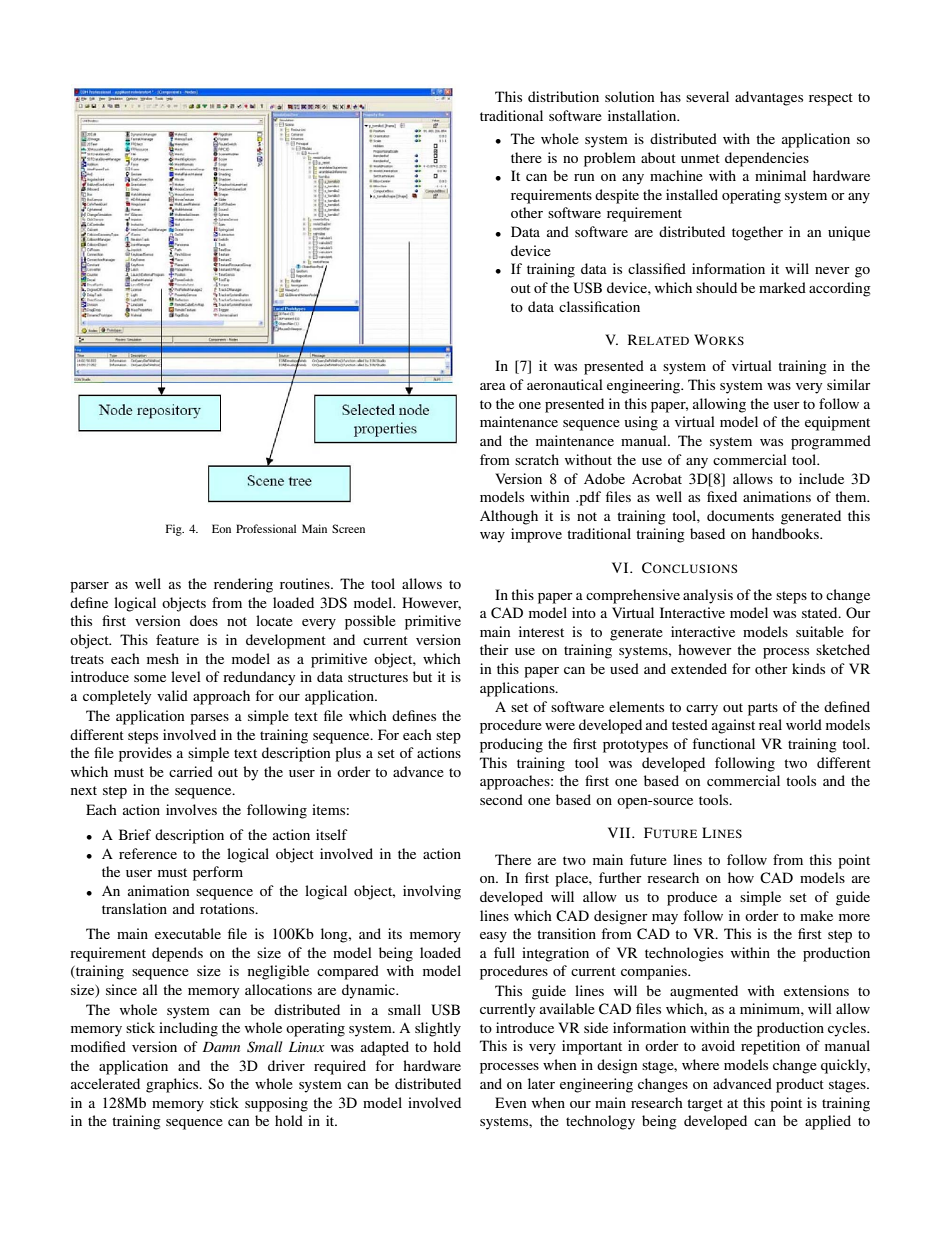 The image size is (952, 1233). I want to click on does, so click(204, 620).
